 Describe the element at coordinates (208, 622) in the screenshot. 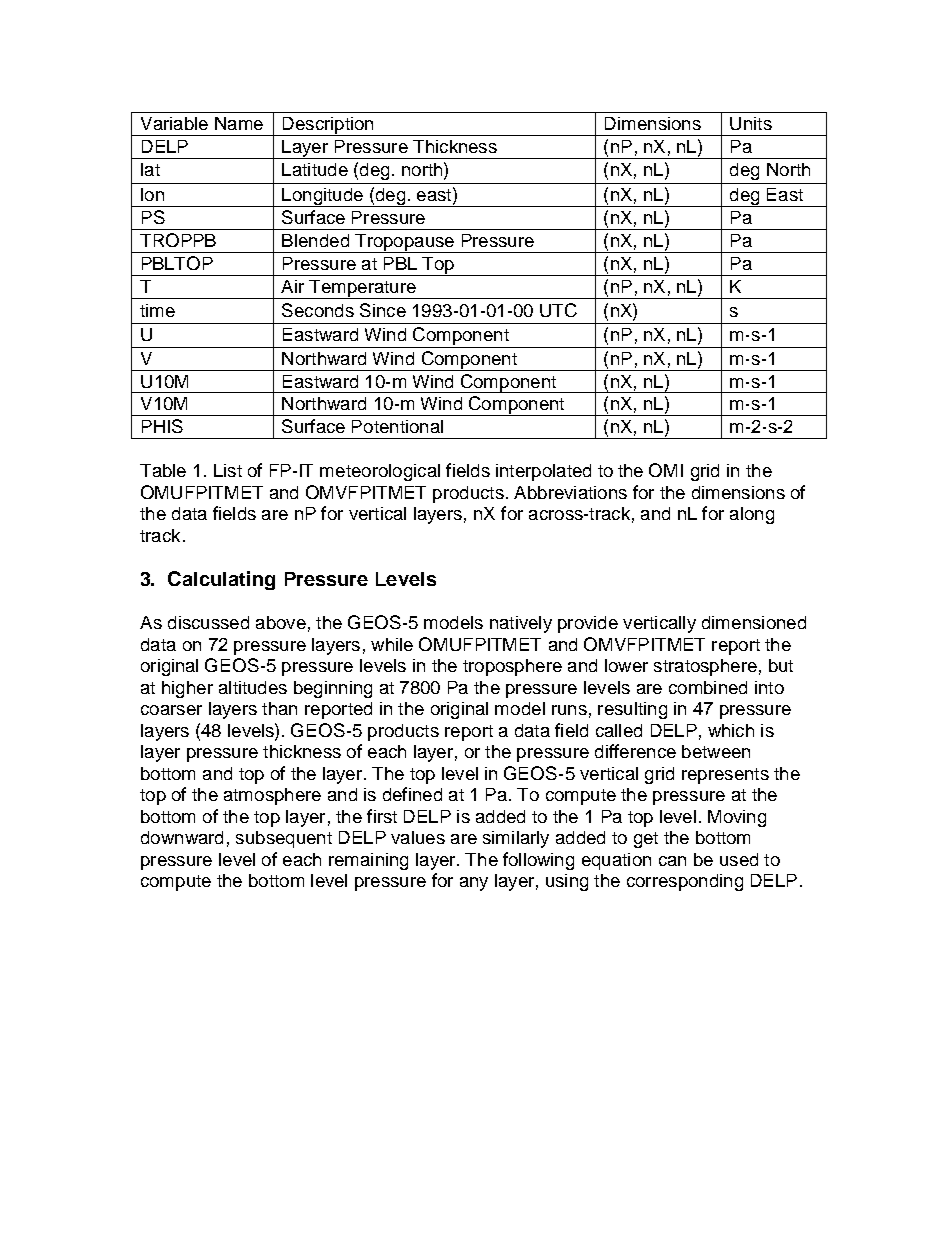

I see `discussed` at that location.
